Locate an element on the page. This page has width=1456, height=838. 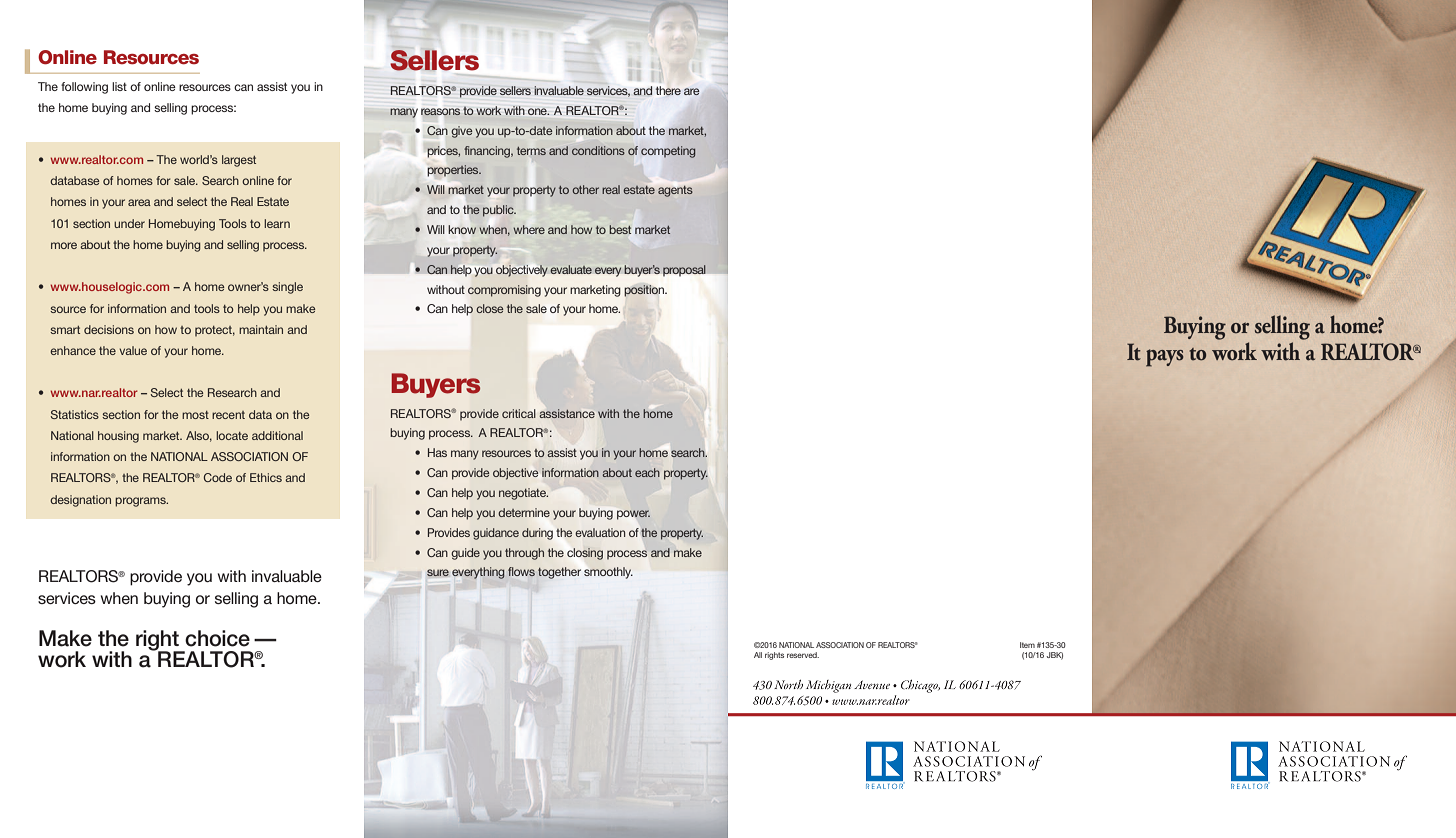
pays is located at coordinates (1165, 358).
